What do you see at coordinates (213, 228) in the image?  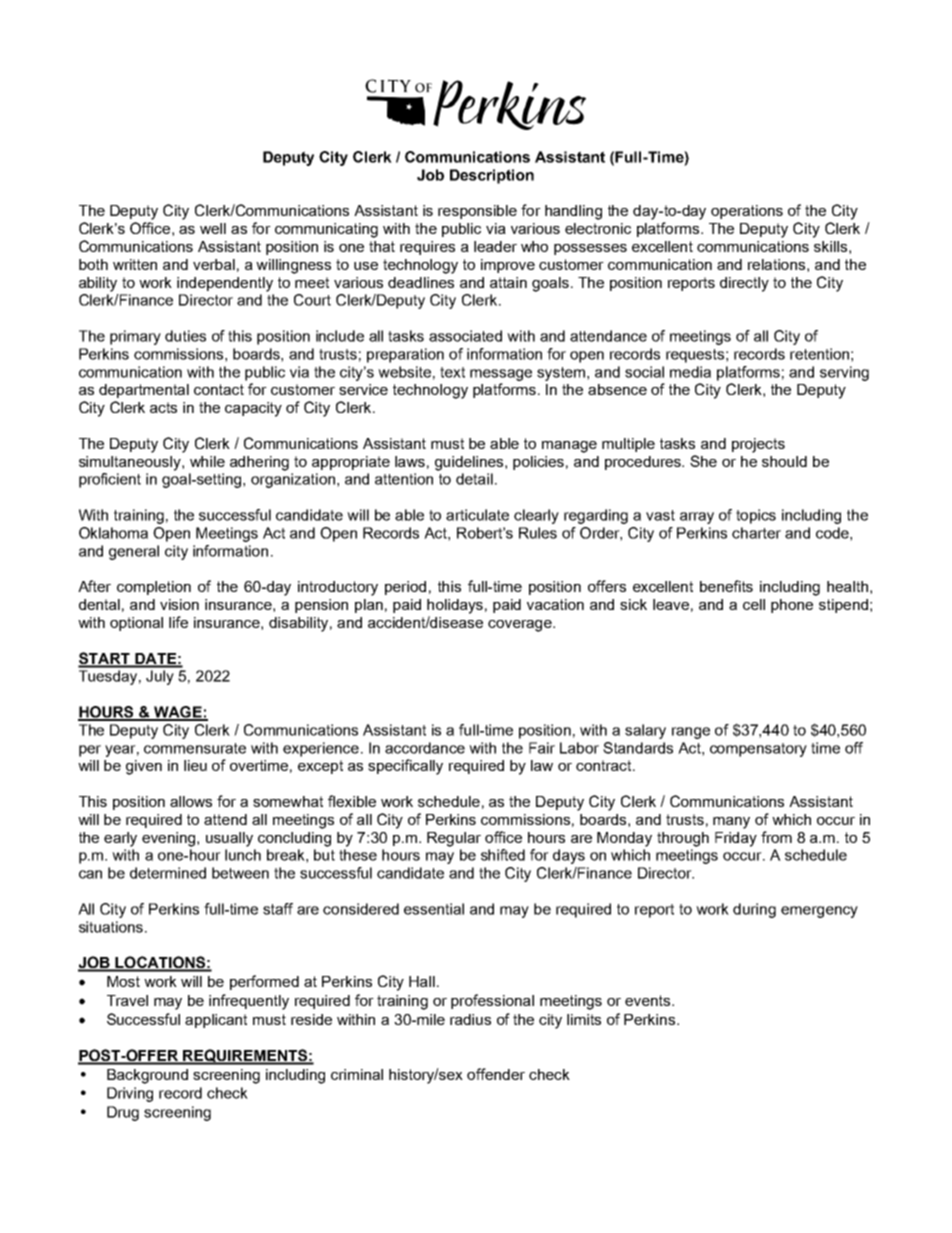 I see `well` at bounding box center [213, 228].
